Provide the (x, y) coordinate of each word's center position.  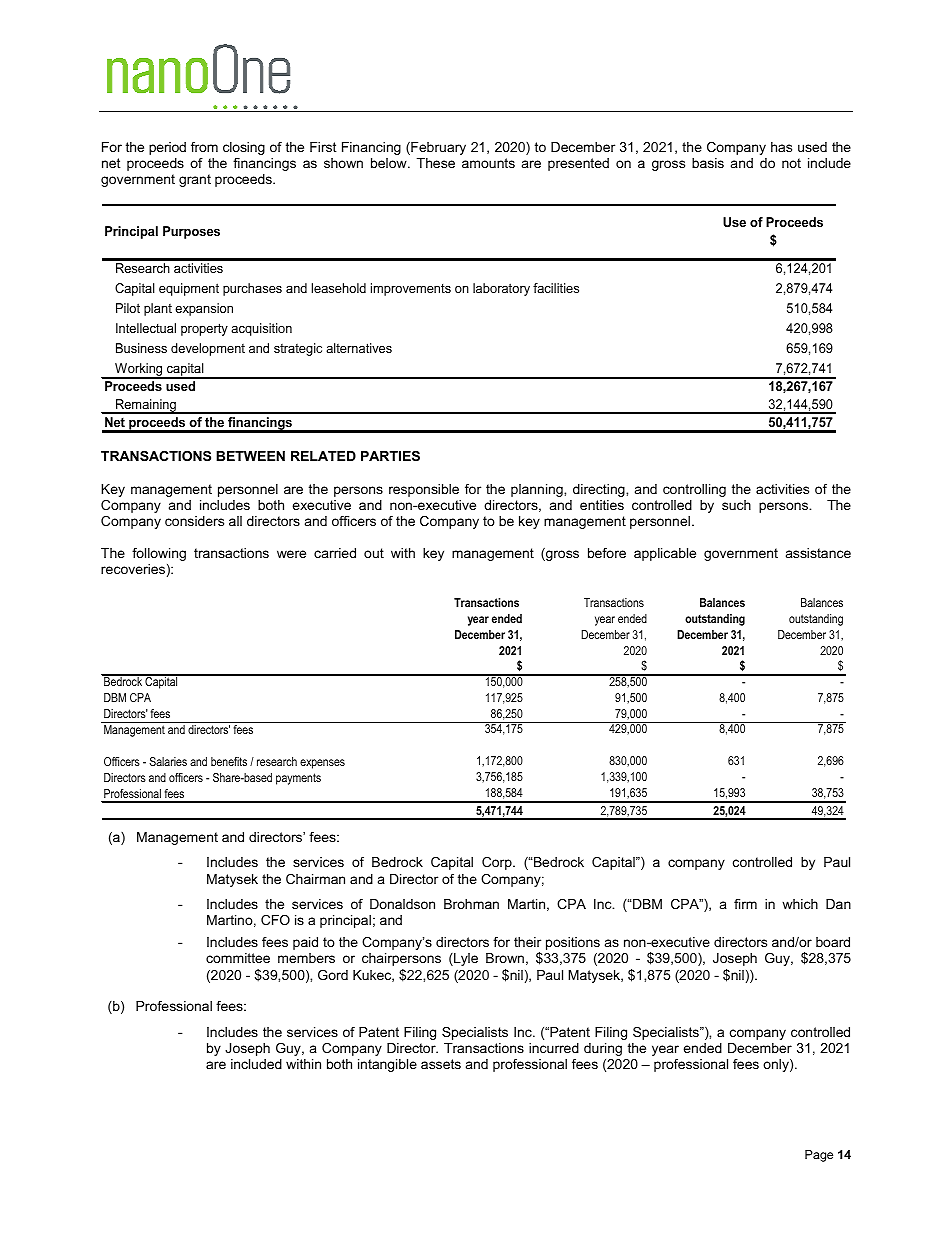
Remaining (146, 406)
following (159, 554)
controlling (694, 490)
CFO (275, 920)
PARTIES (390, 456)
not (791, 163)
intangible (387, 1065)
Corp (498, 863)
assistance (818, 553)
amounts (488, 163)
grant (195, 180)
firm (745, 904)
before (607, 553)
